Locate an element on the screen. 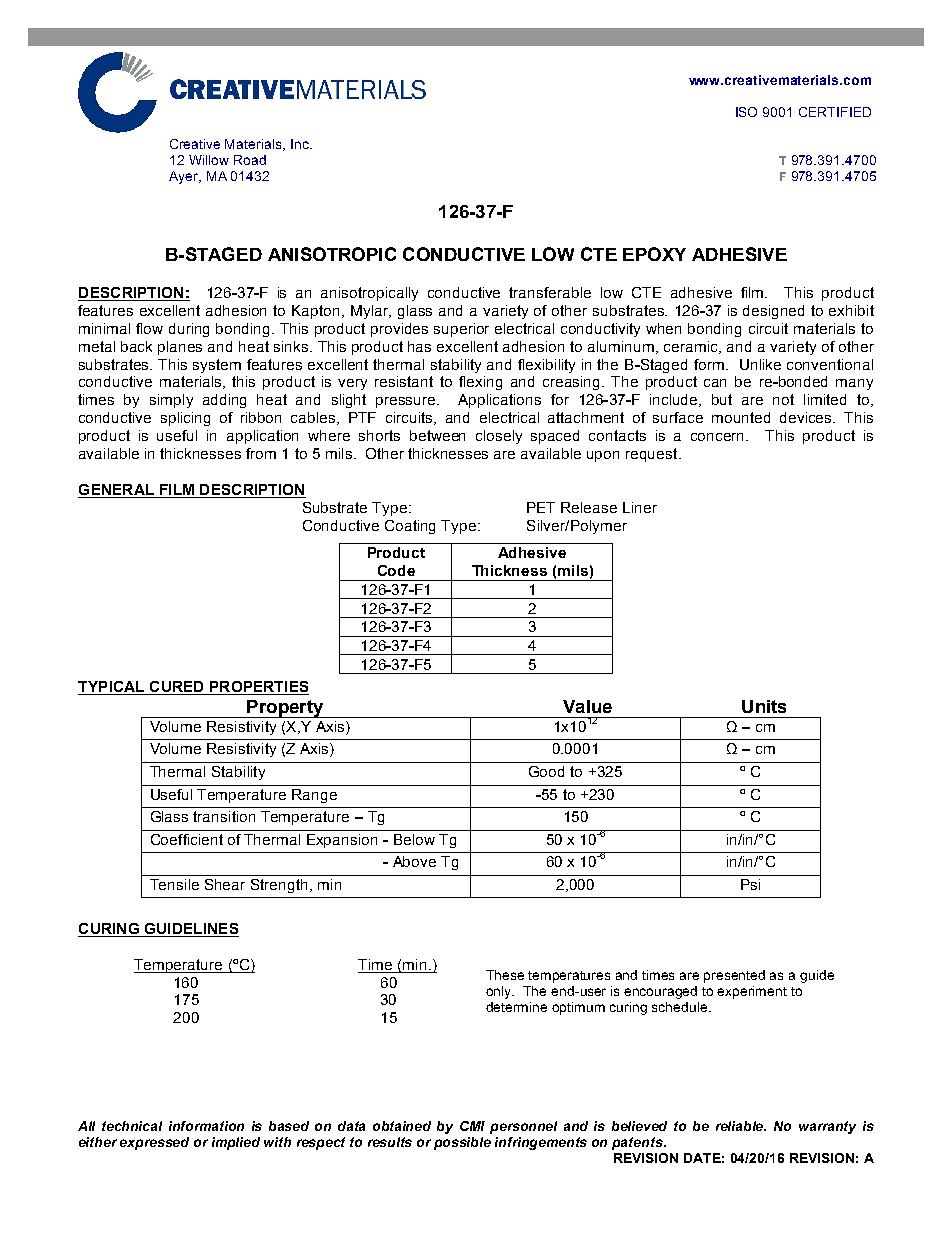 The image size is (952, 1233). expressed is located at coordinates (154, 1143).
